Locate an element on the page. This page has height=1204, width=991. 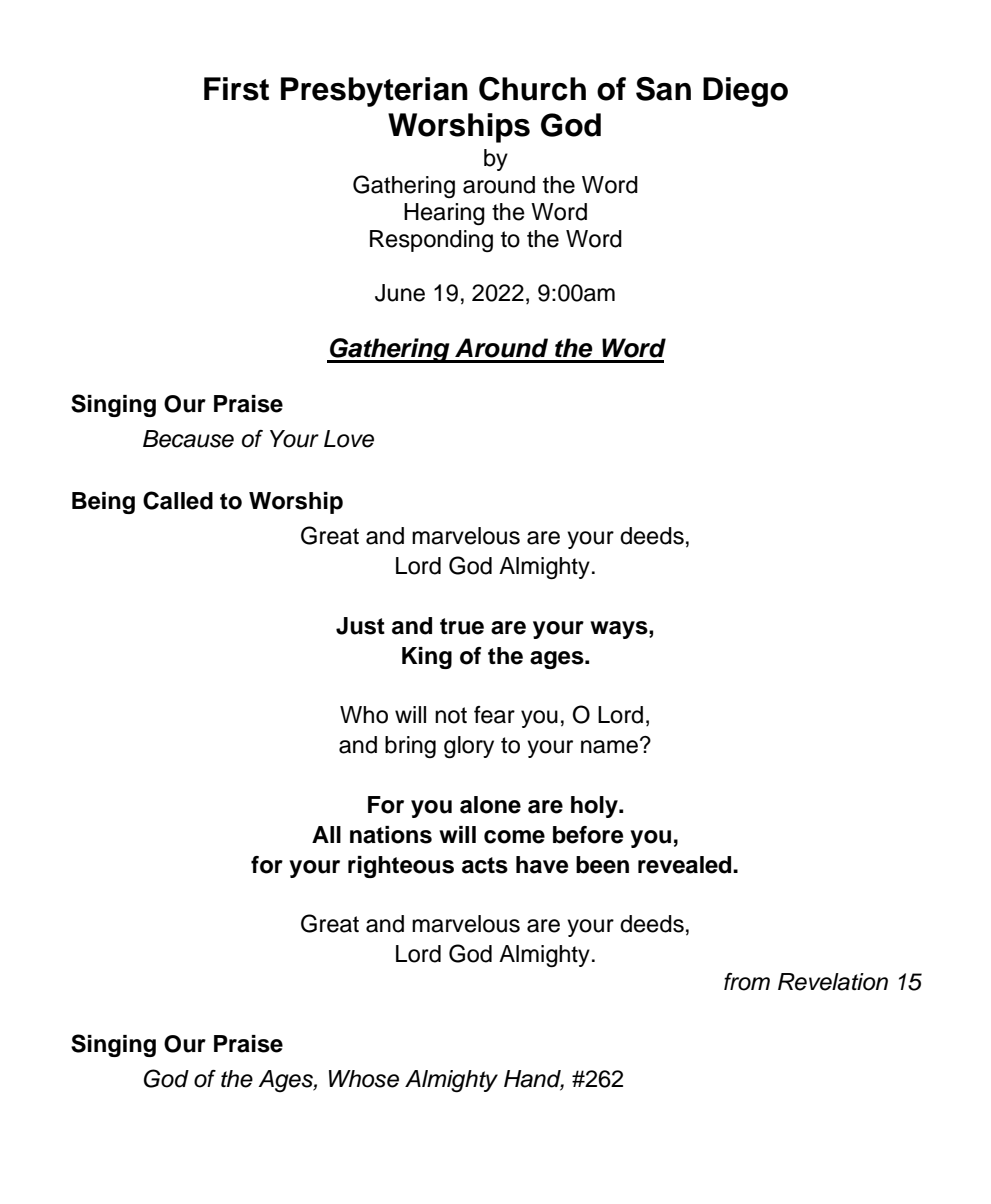
acts is located at coordinates (485, 865).
